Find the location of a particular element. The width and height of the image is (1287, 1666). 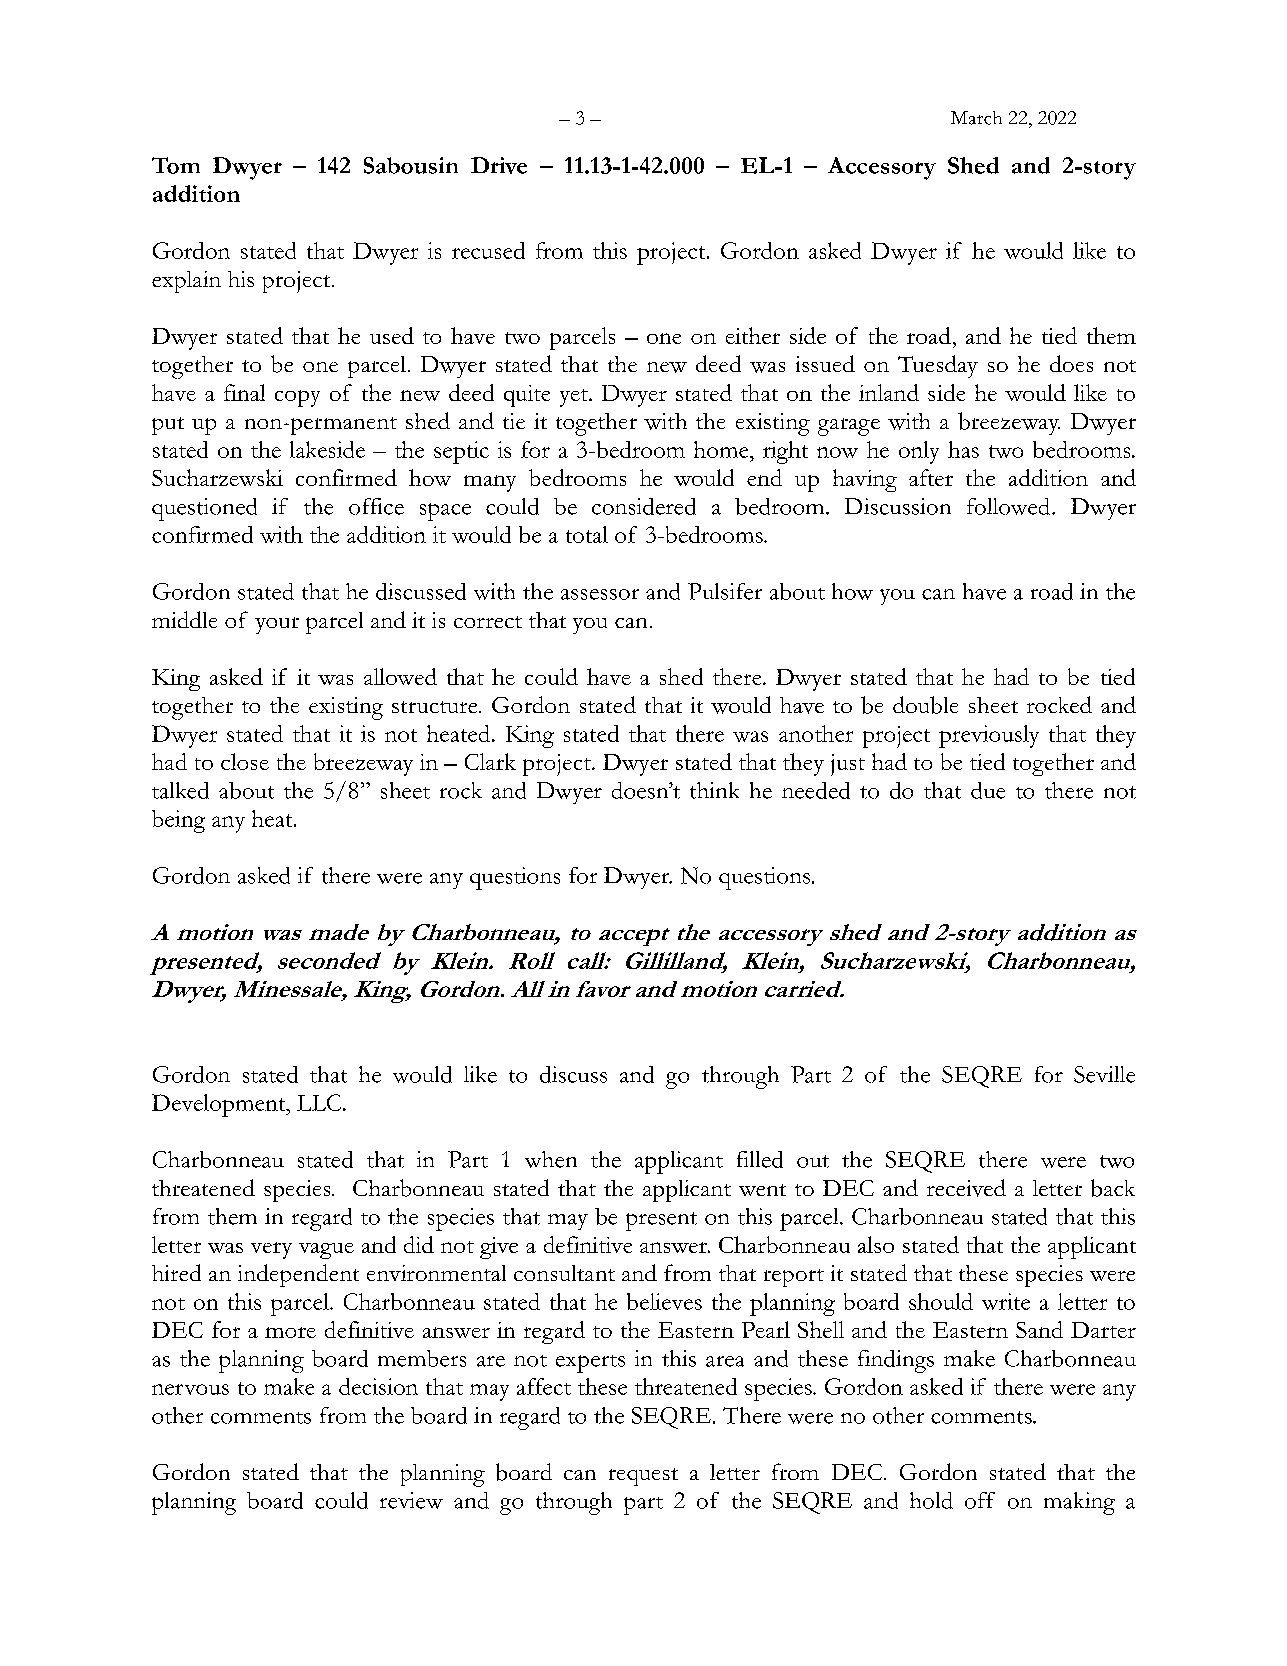

request is located at coordinates (643, 1477).
